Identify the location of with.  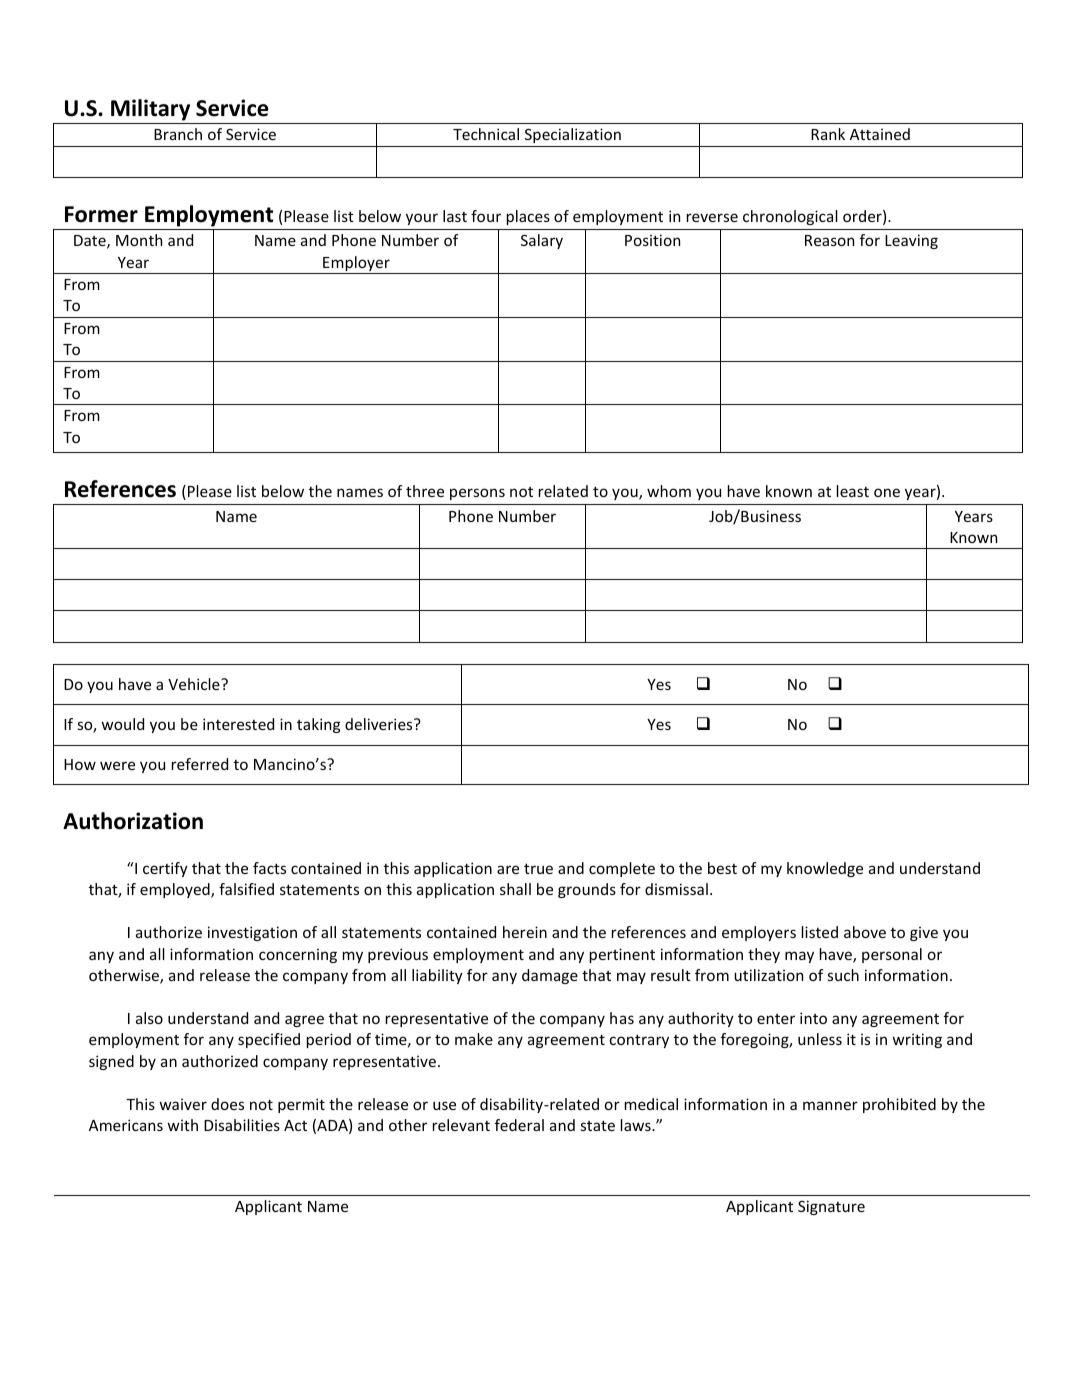
(183, 1125).
